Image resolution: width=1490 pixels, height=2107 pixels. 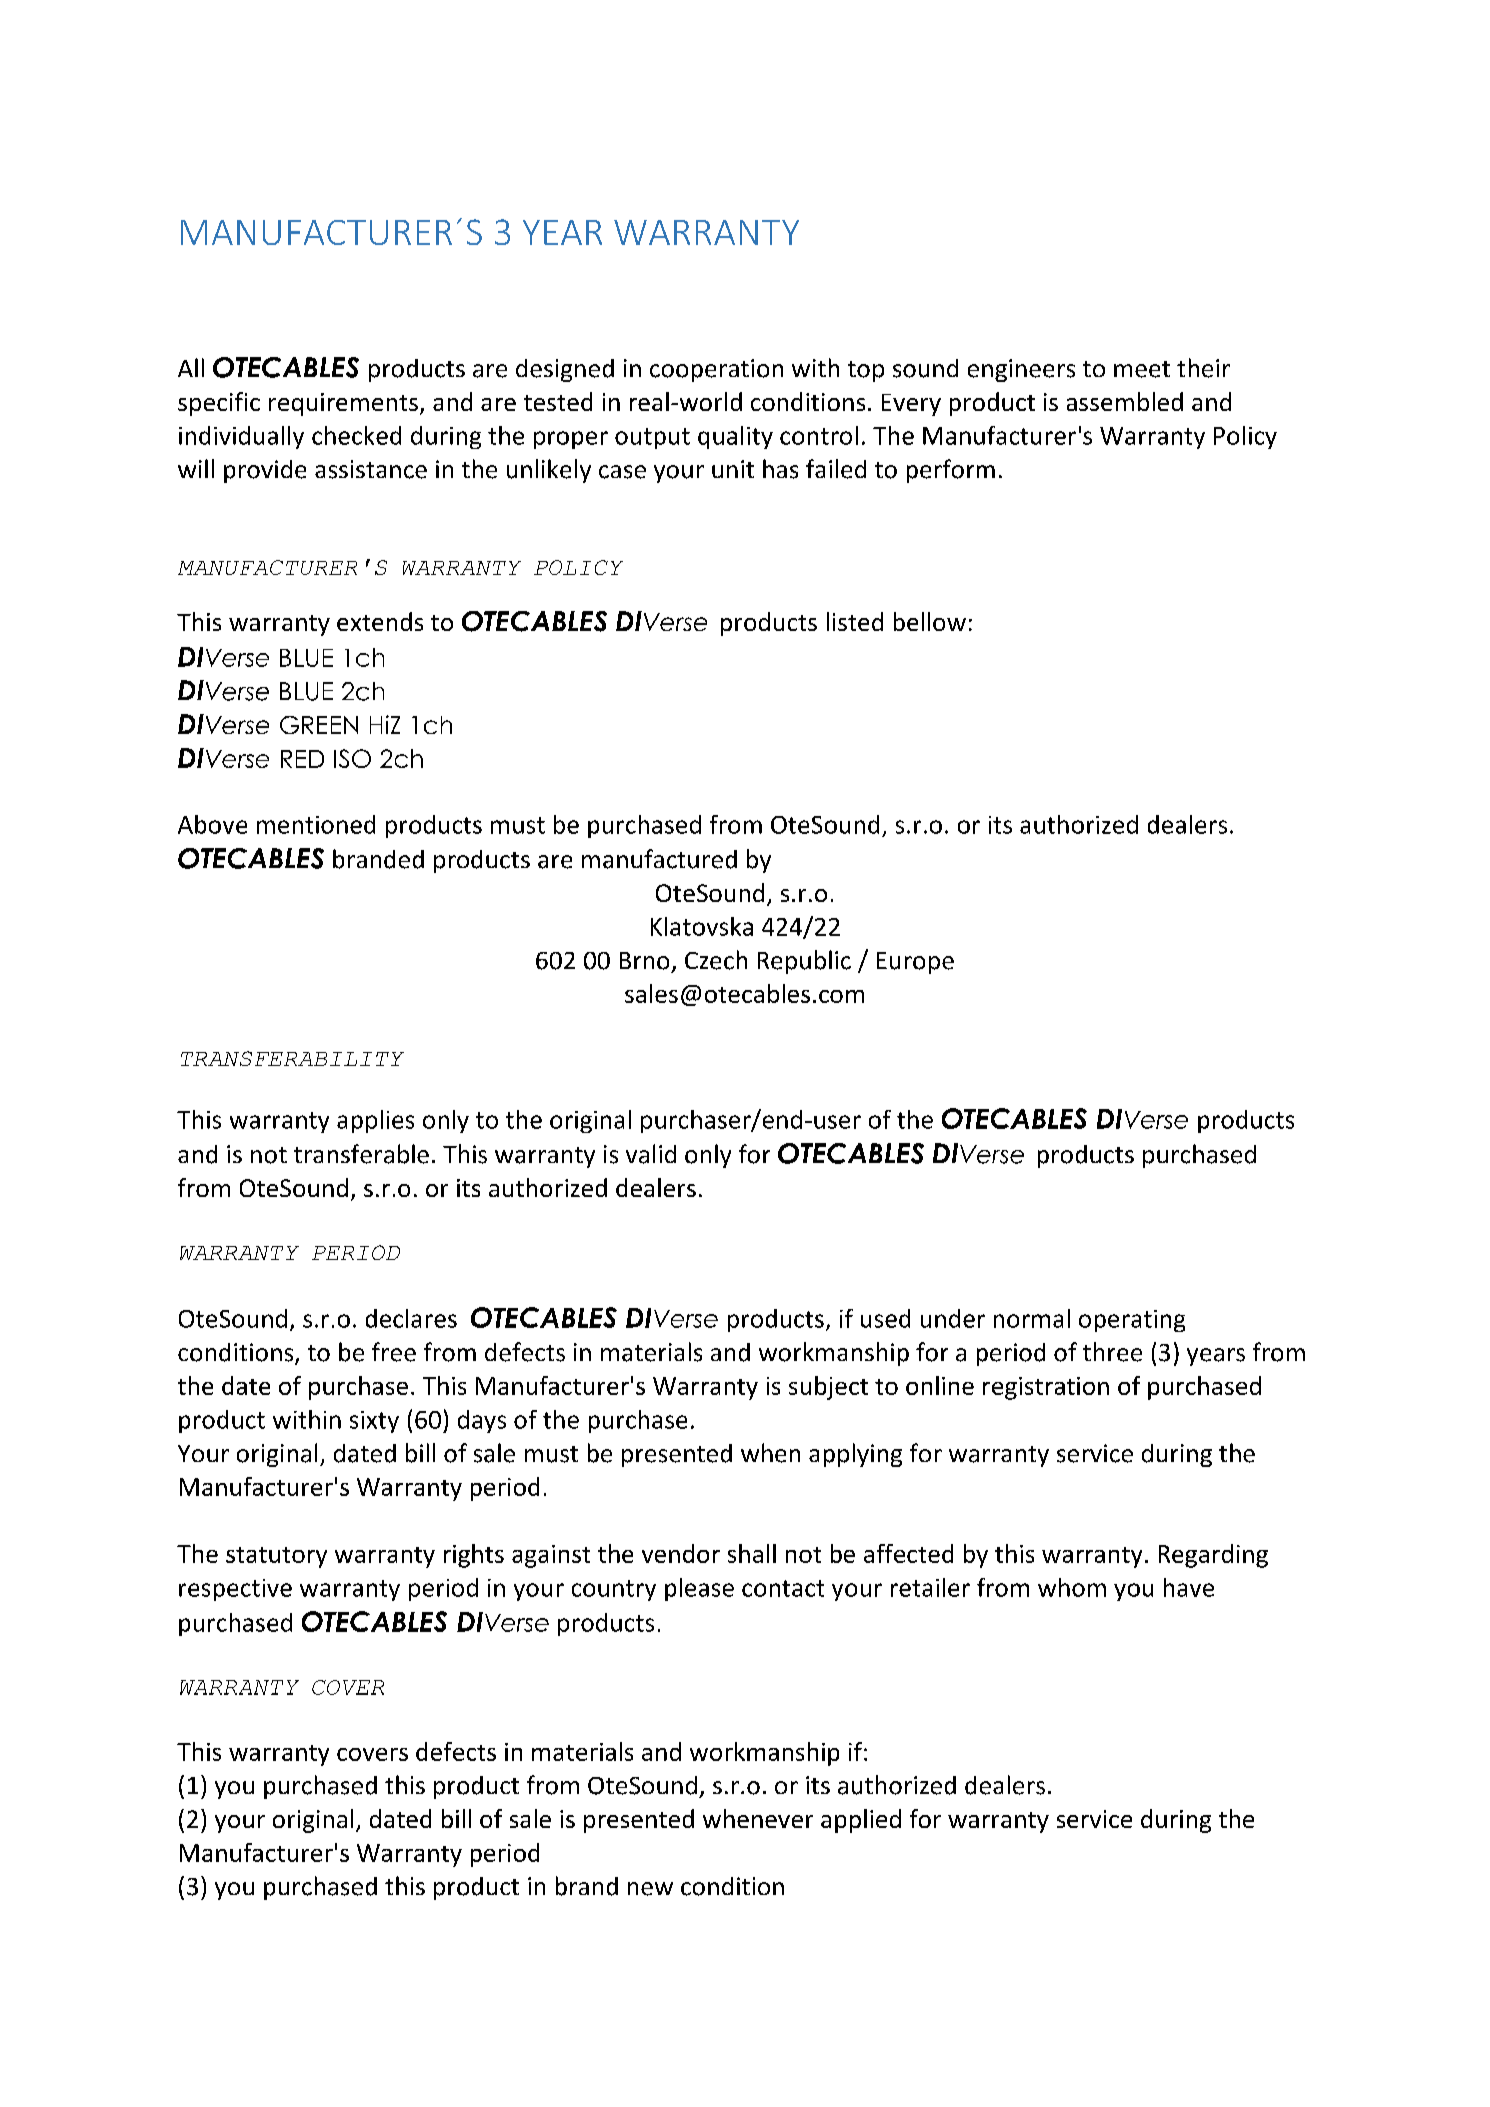 I want to click on requirements, so click(x=343, y=404).
